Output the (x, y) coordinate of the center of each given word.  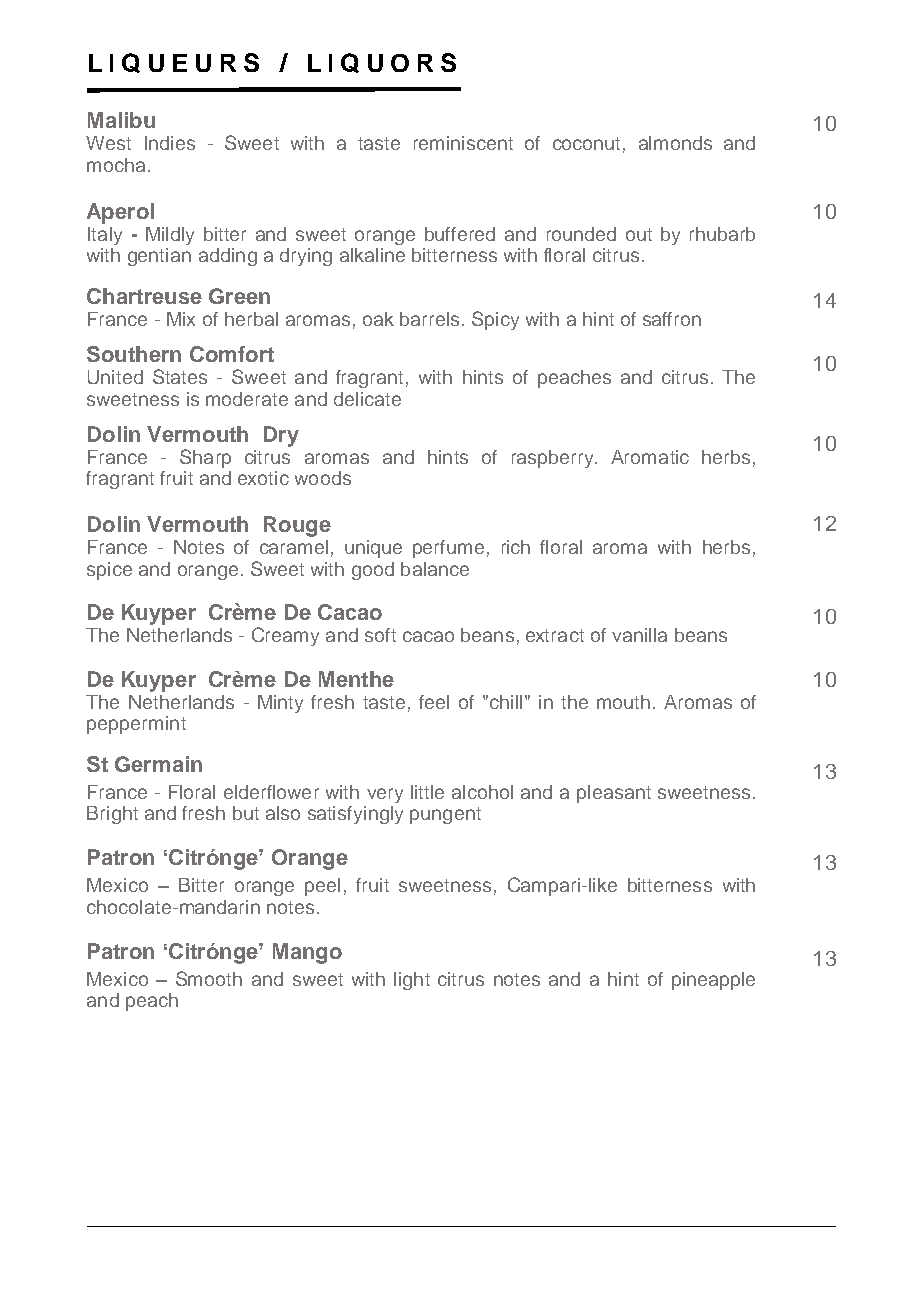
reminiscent (463, 143)
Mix (181, 319)
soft (380, 635)
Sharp (205, 458)
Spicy (495, 320)
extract (555, 635)
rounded (581, 234)
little (427, 792)
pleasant (614, 794)
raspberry (554, 459)
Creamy (285, 636)
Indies (170, 143)
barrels (429, 319)
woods (323, 478)
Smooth (209, 978)
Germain (158, 764)
